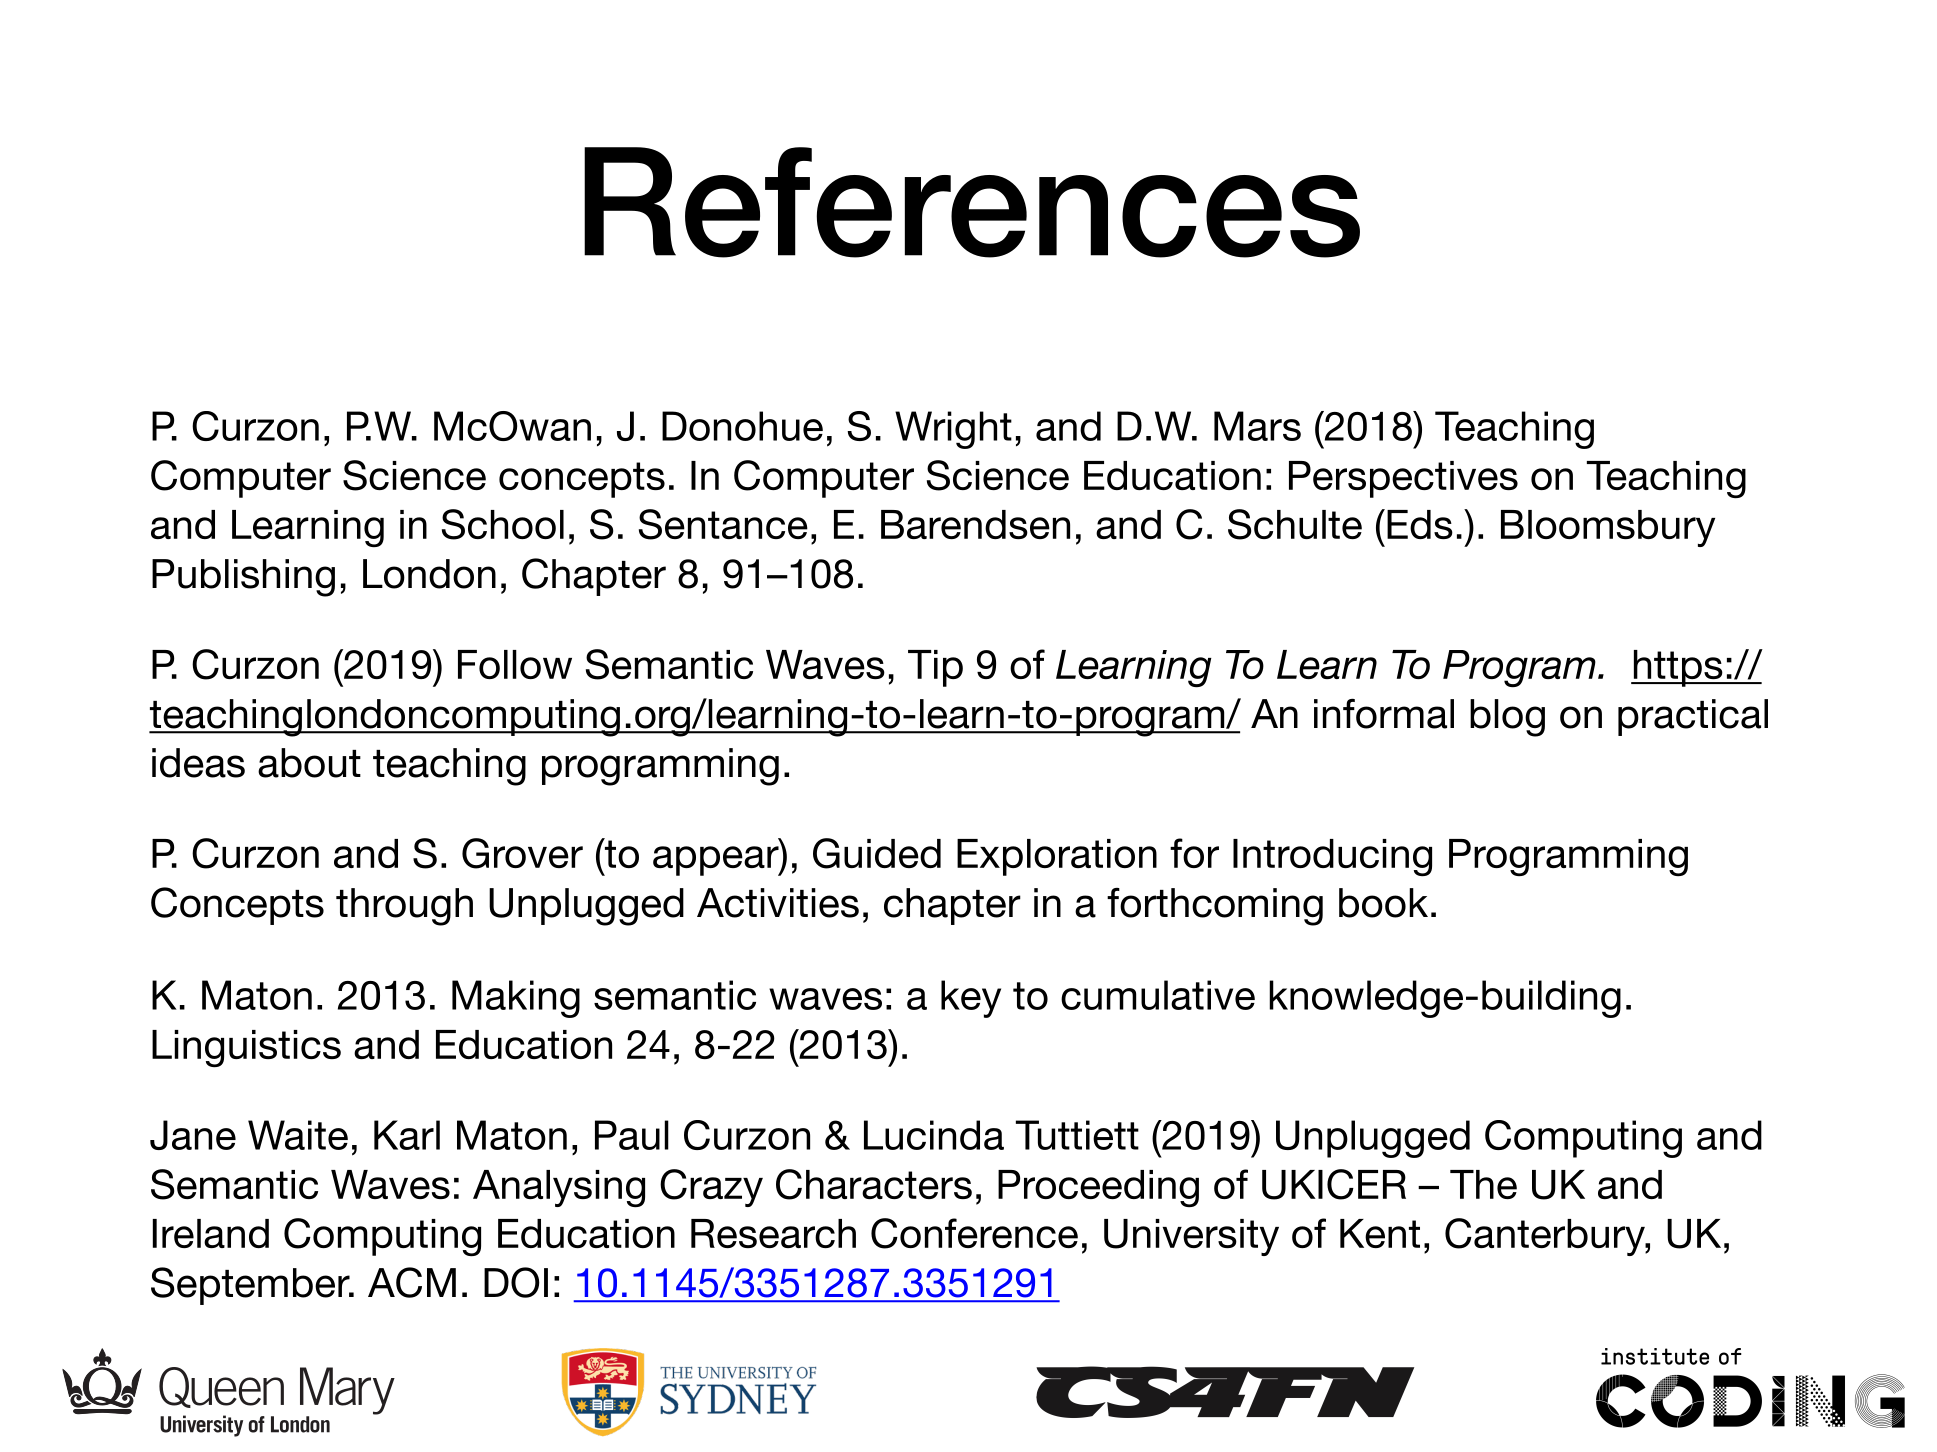  I want to click on Mars, so click(1257, 426).
